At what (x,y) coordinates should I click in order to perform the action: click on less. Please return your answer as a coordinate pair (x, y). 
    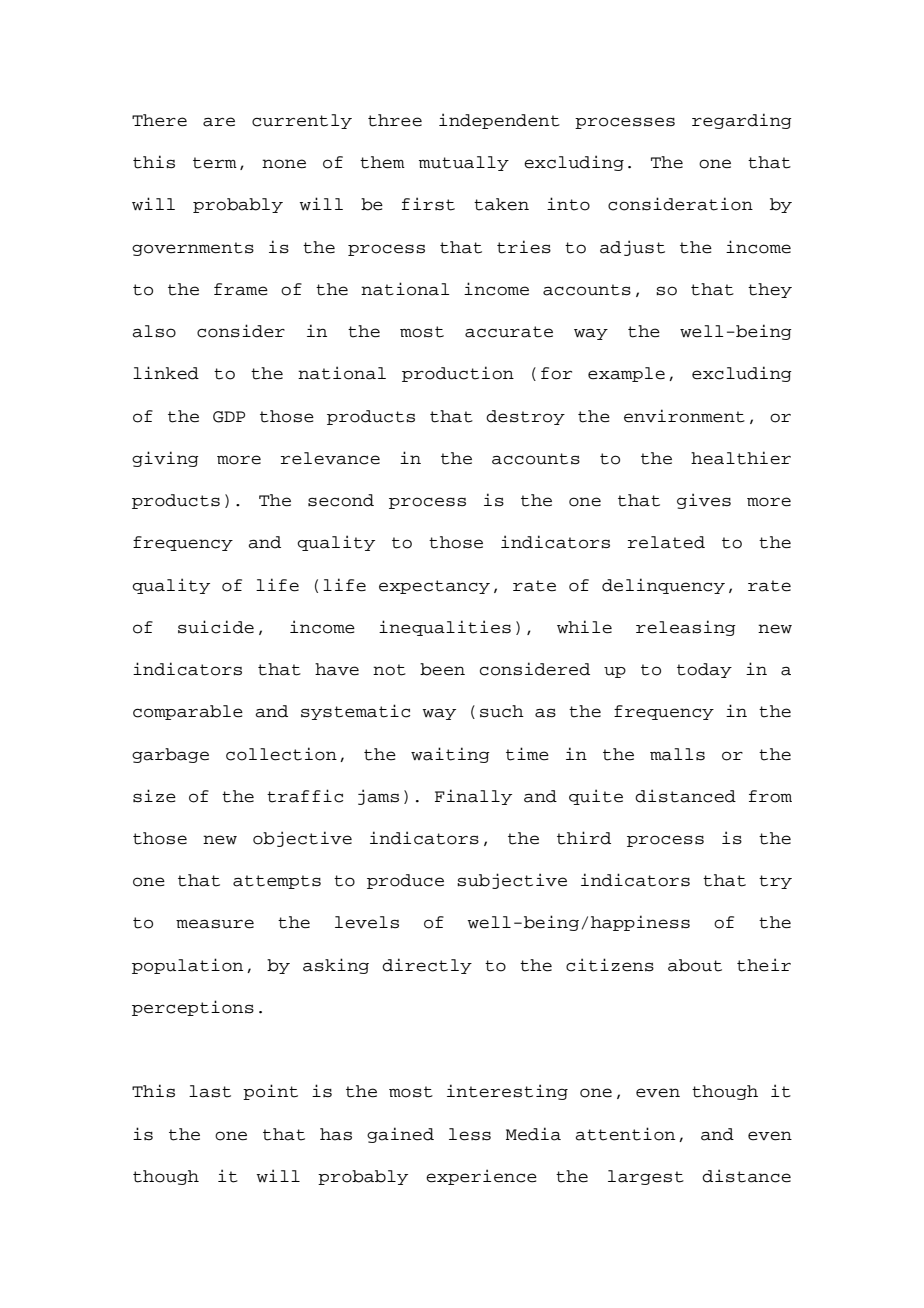
    Looking at the image, I should click on (470, 1134).
